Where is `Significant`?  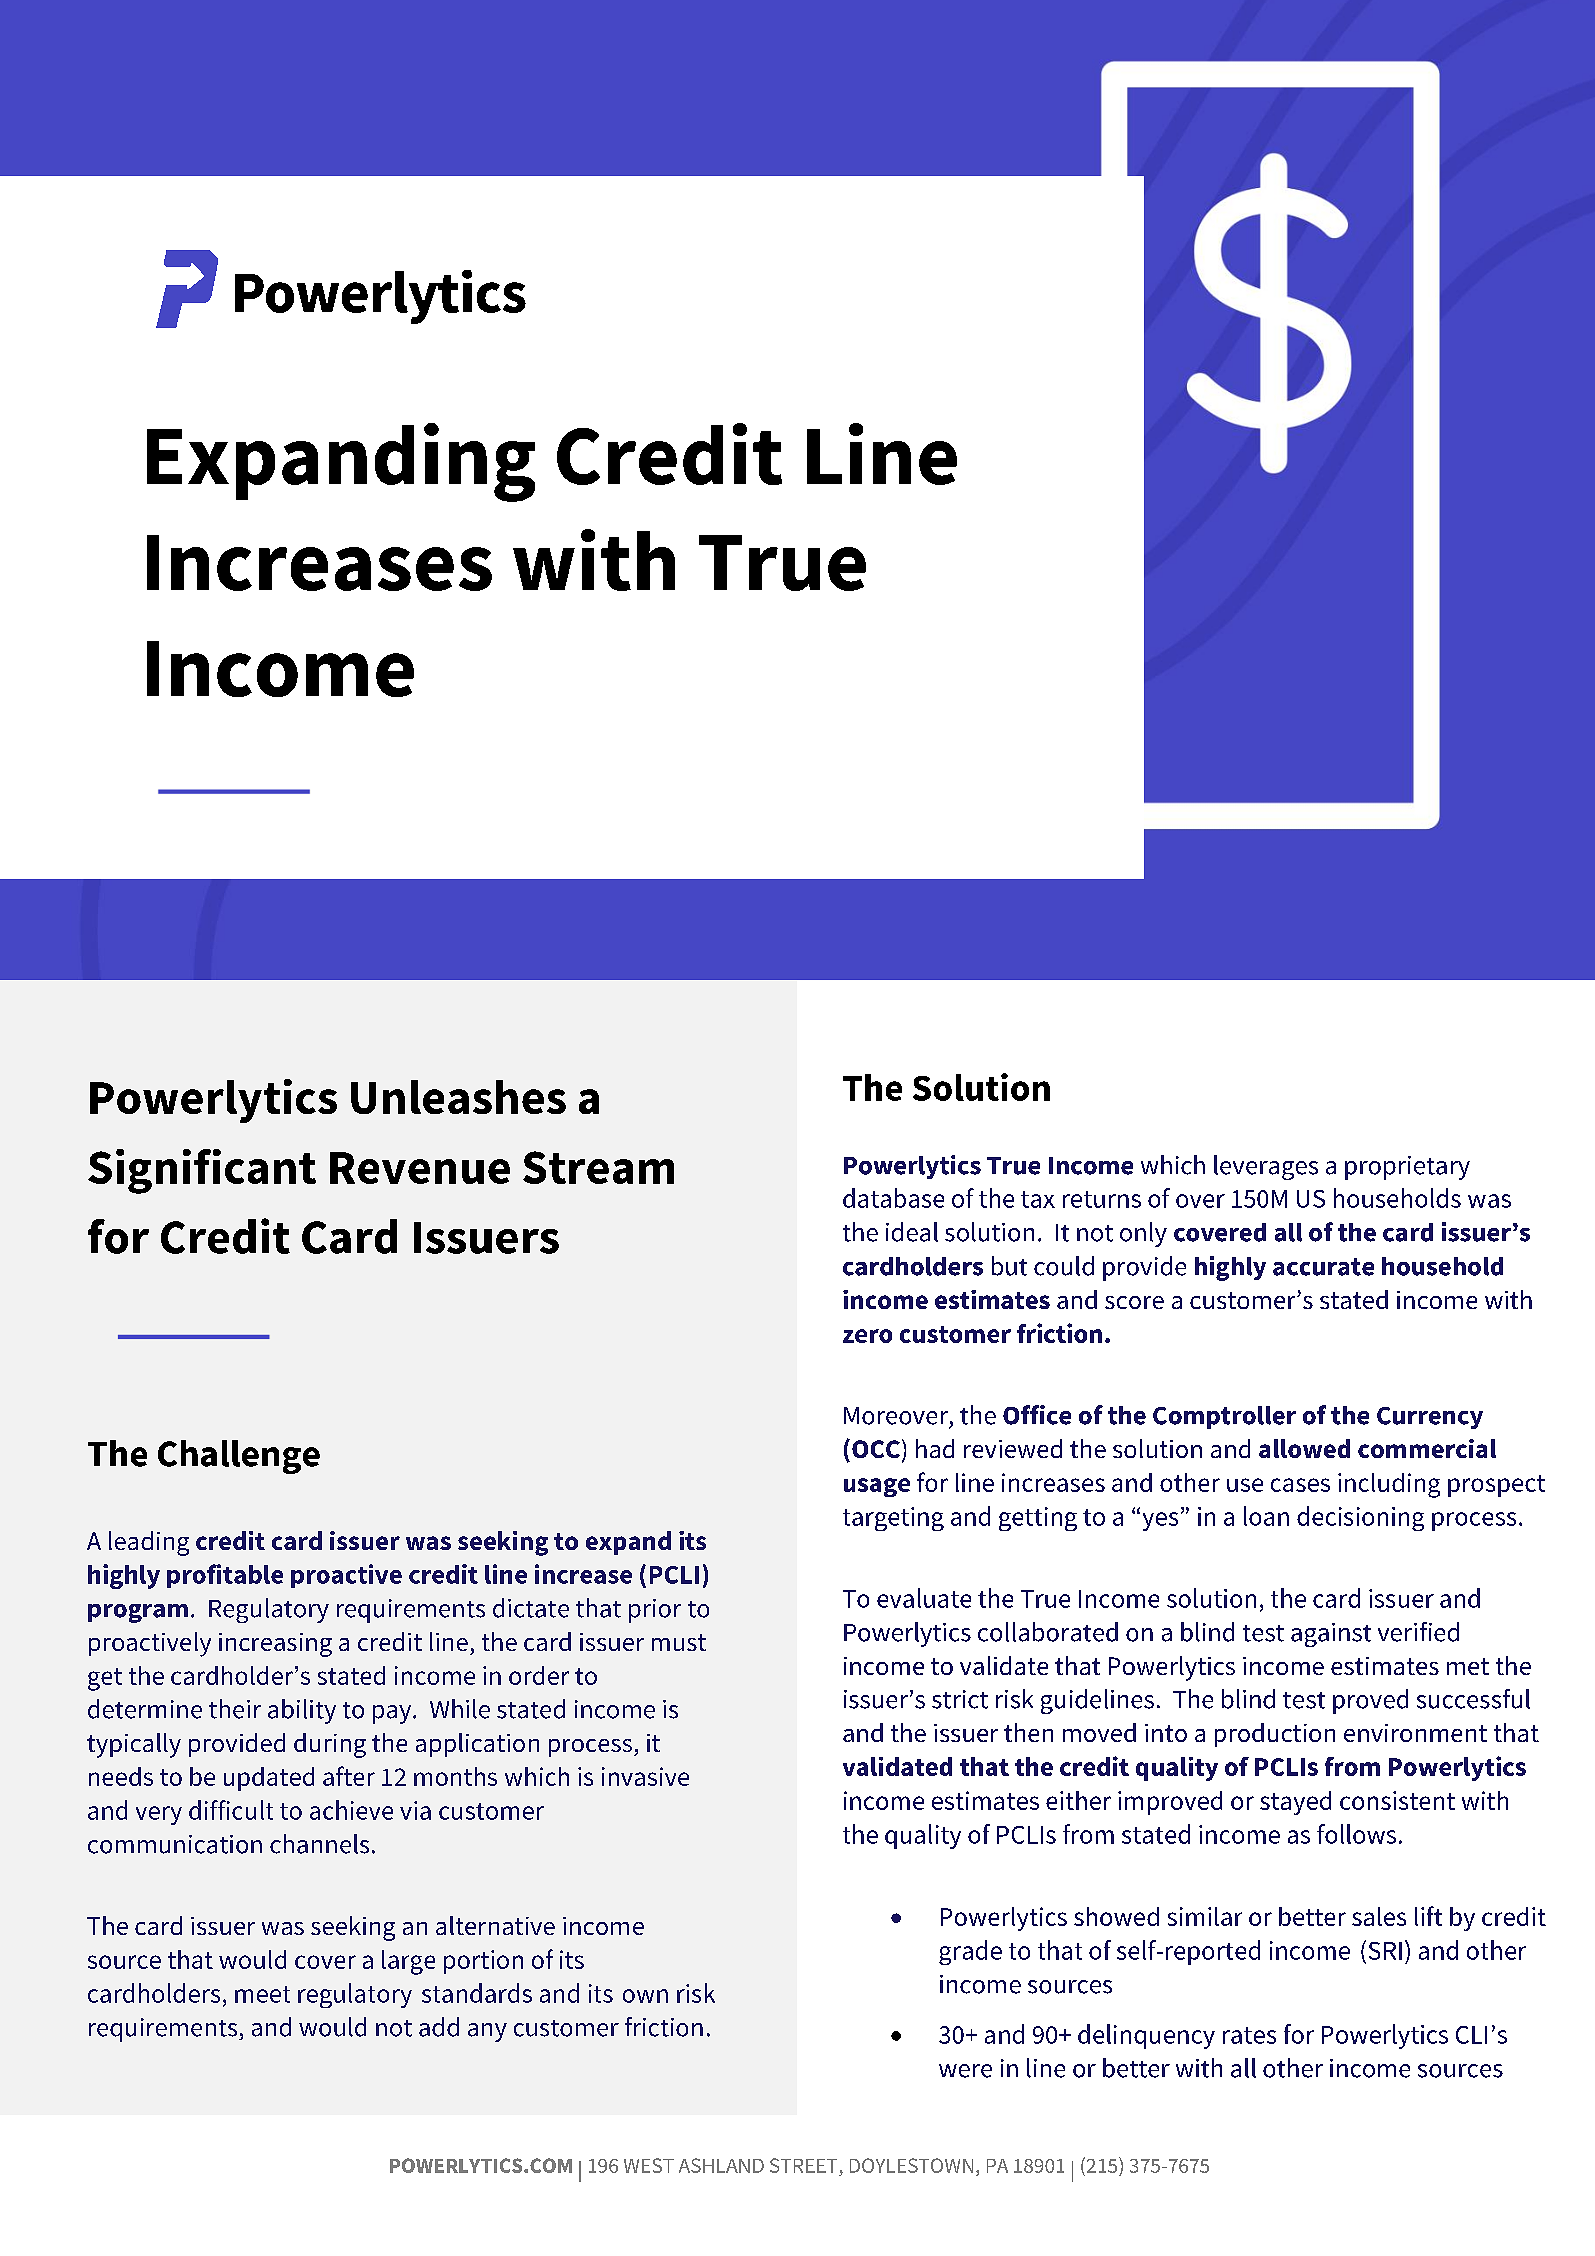
Significant is located at coordinates (202, 1171).
